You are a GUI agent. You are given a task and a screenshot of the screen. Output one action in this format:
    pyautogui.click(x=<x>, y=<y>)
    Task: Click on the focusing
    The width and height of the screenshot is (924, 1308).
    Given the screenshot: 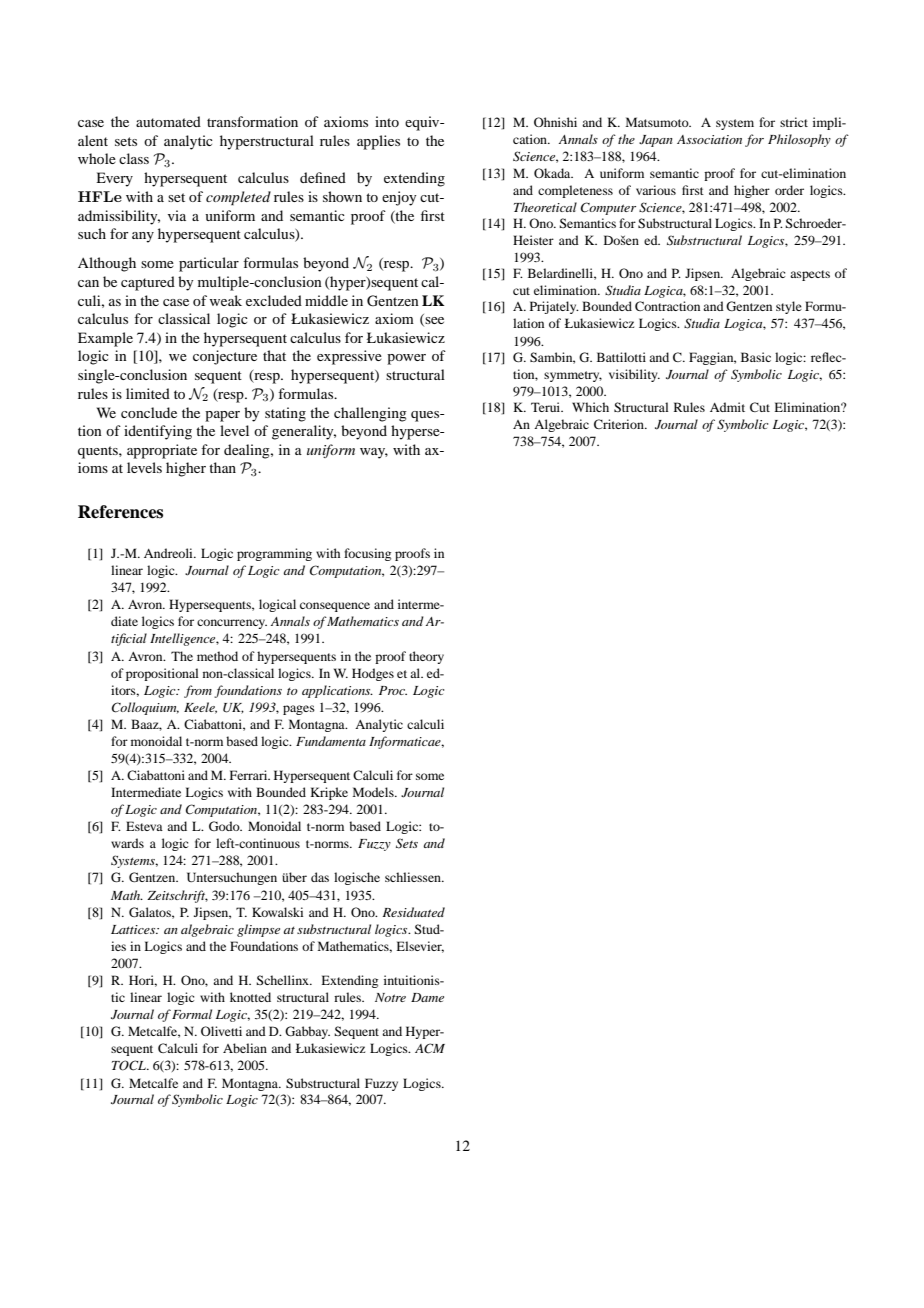 What is the action you would take?
    pyautogui.click(x=367, y=554)
